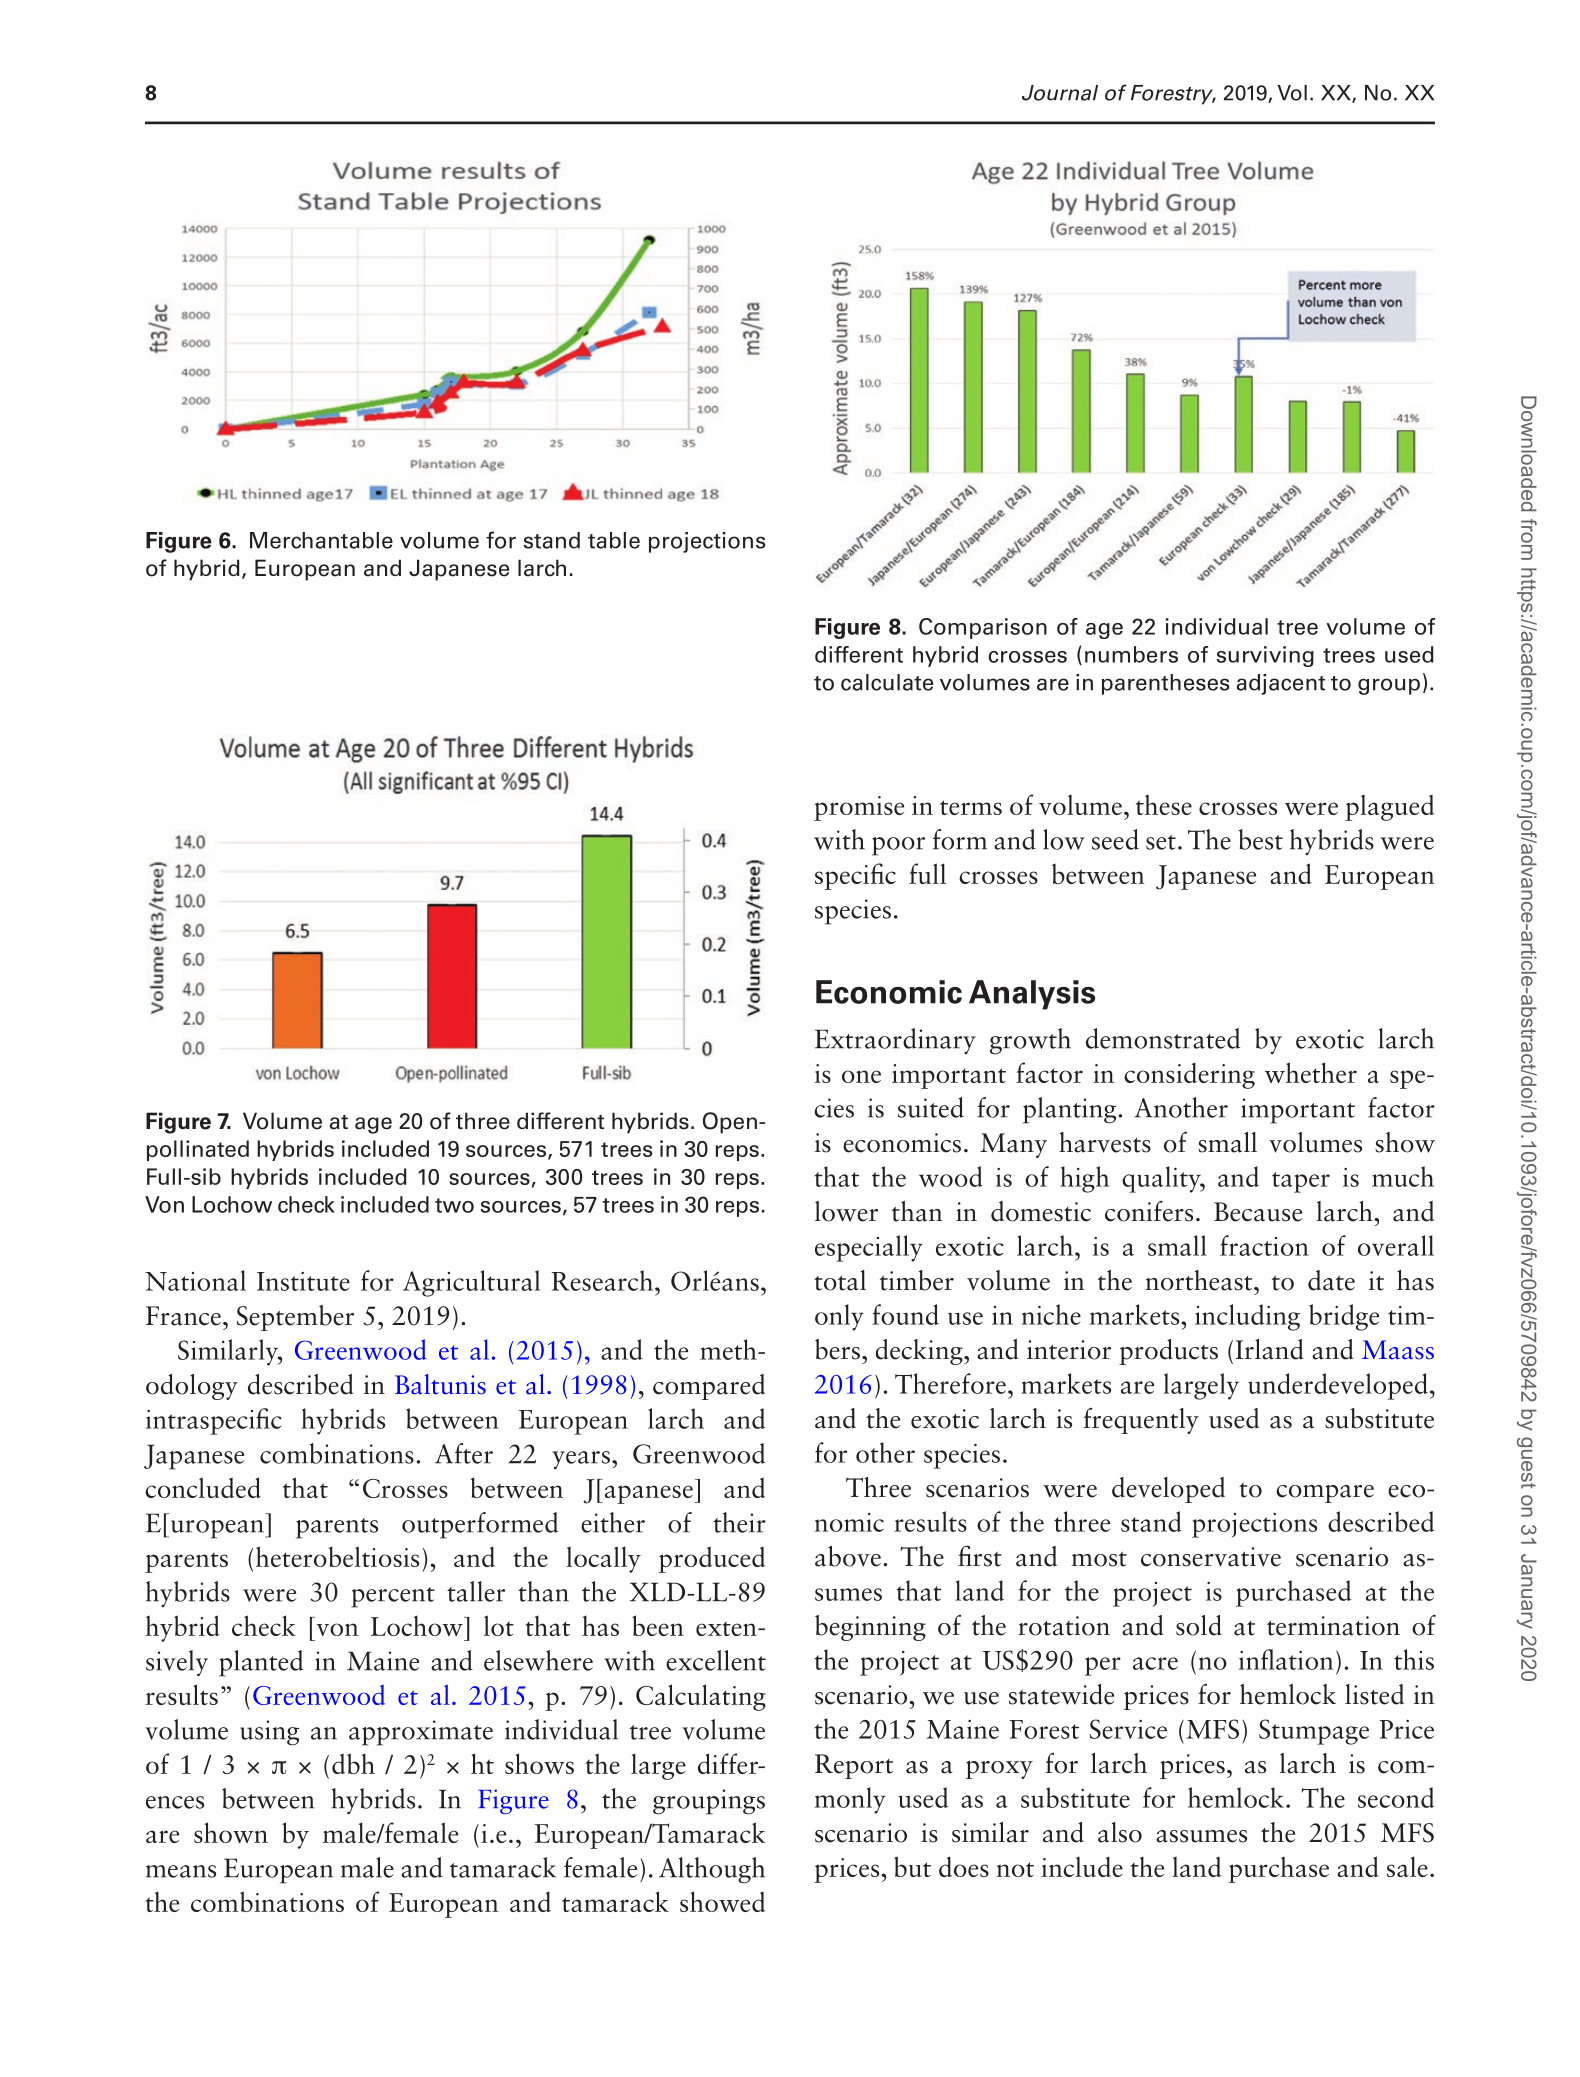 This screenshot has height=2077, width=1580. What do you see at coordinates (887, 682) in the screenshot?
I see `calculate` at bounding box center [887, 682].
